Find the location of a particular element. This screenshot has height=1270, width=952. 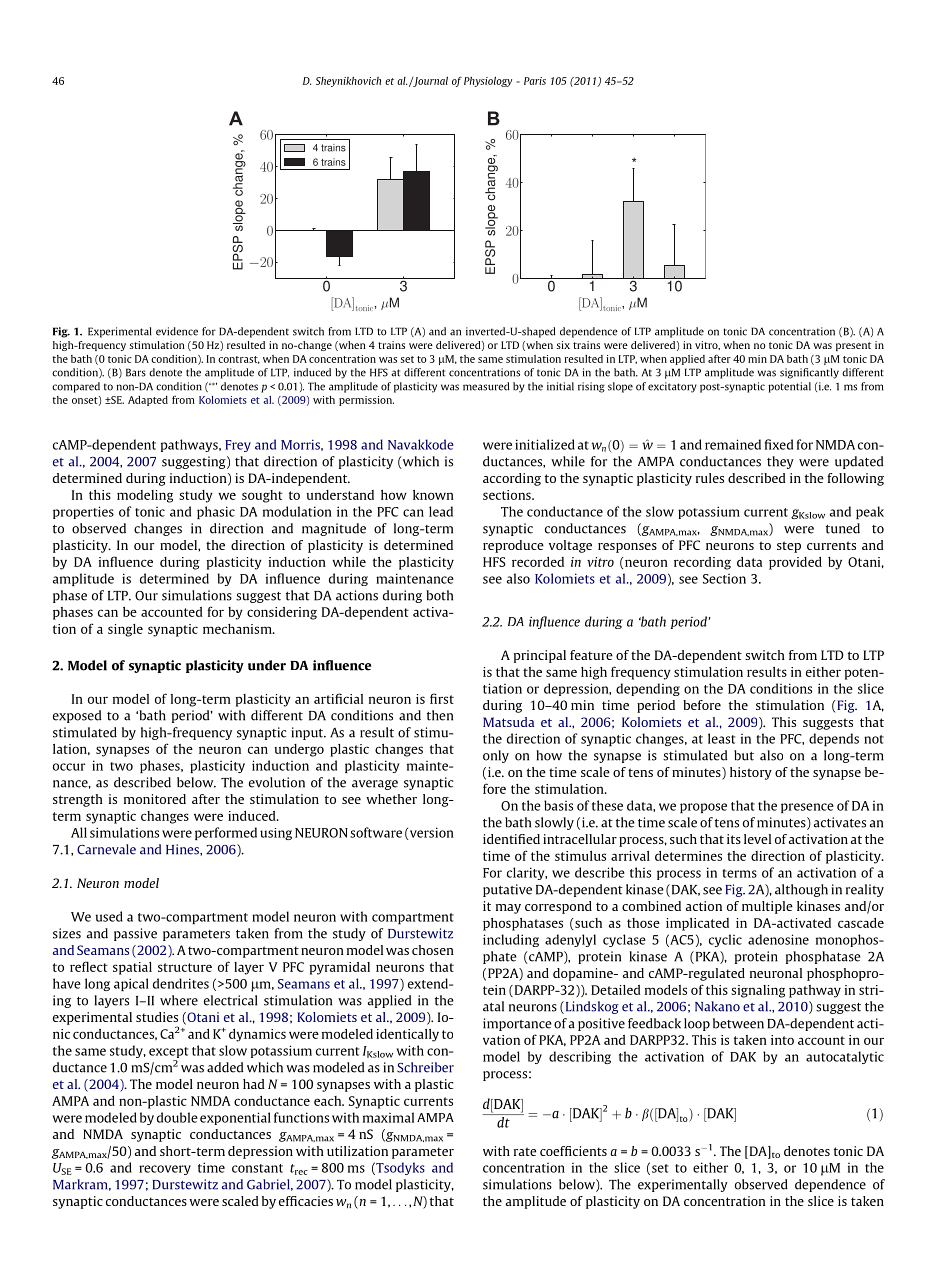

Physiology is located at coordinates (488, 81).
